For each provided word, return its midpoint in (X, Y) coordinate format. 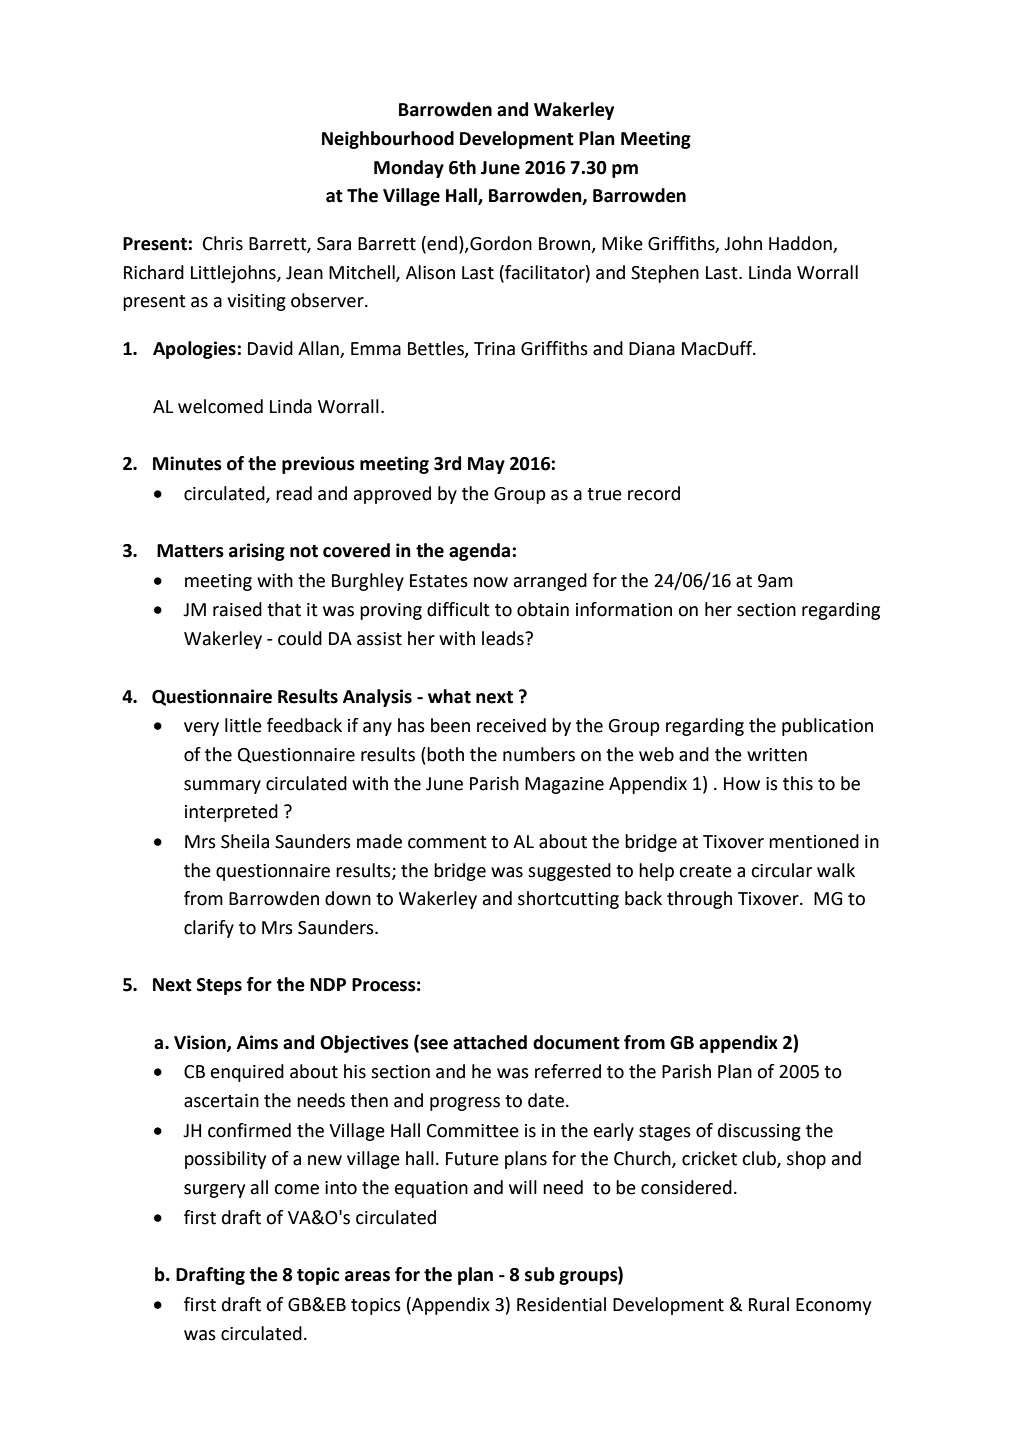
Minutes (187, 463)
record (654, 493)
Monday (409, 169)
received (511, 725)
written (777, 755)
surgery (214, 1191)
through (699, 900)
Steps (219, 986)
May (486, 465)
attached (490, 1042)
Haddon (801, 244)
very (201, 729)
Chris (223, 243)
